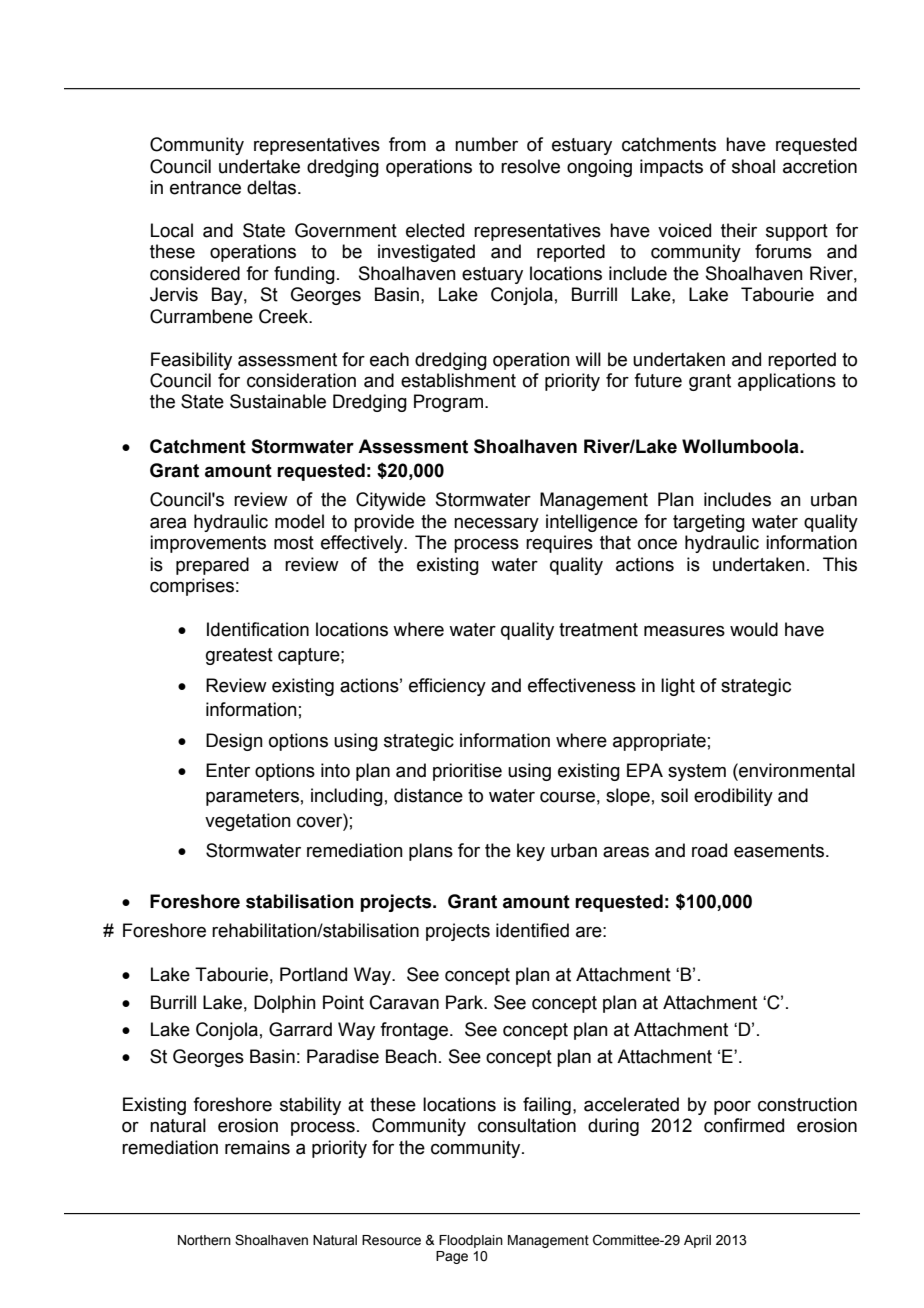 This page has height=1308, width=924. What do you see at coordinates (204, 1240) in the page?
I see `Northern` at bounding box center [204, 1240].
